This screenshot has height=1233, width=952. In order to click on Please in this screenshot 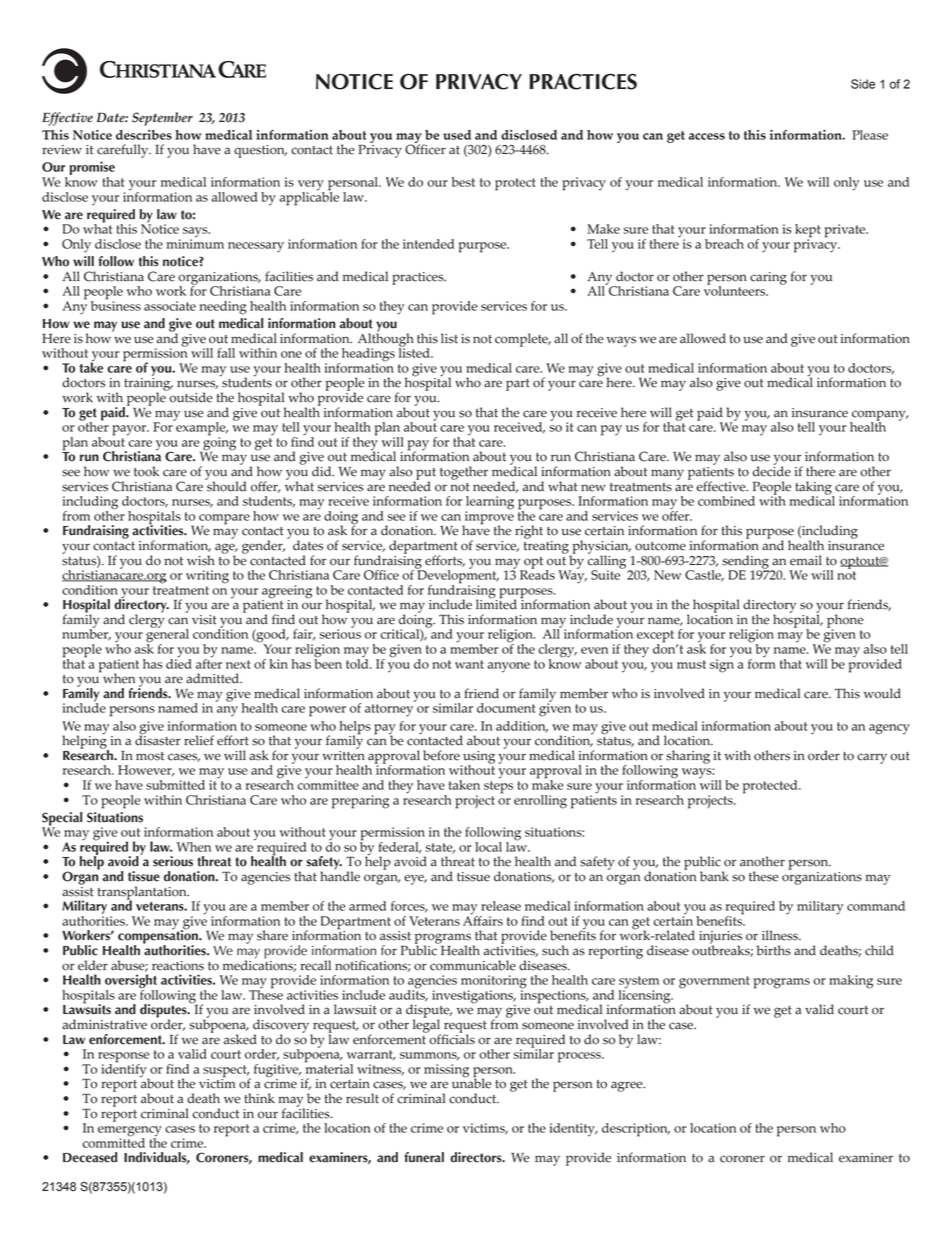, I will do `click(870, 135)`.
